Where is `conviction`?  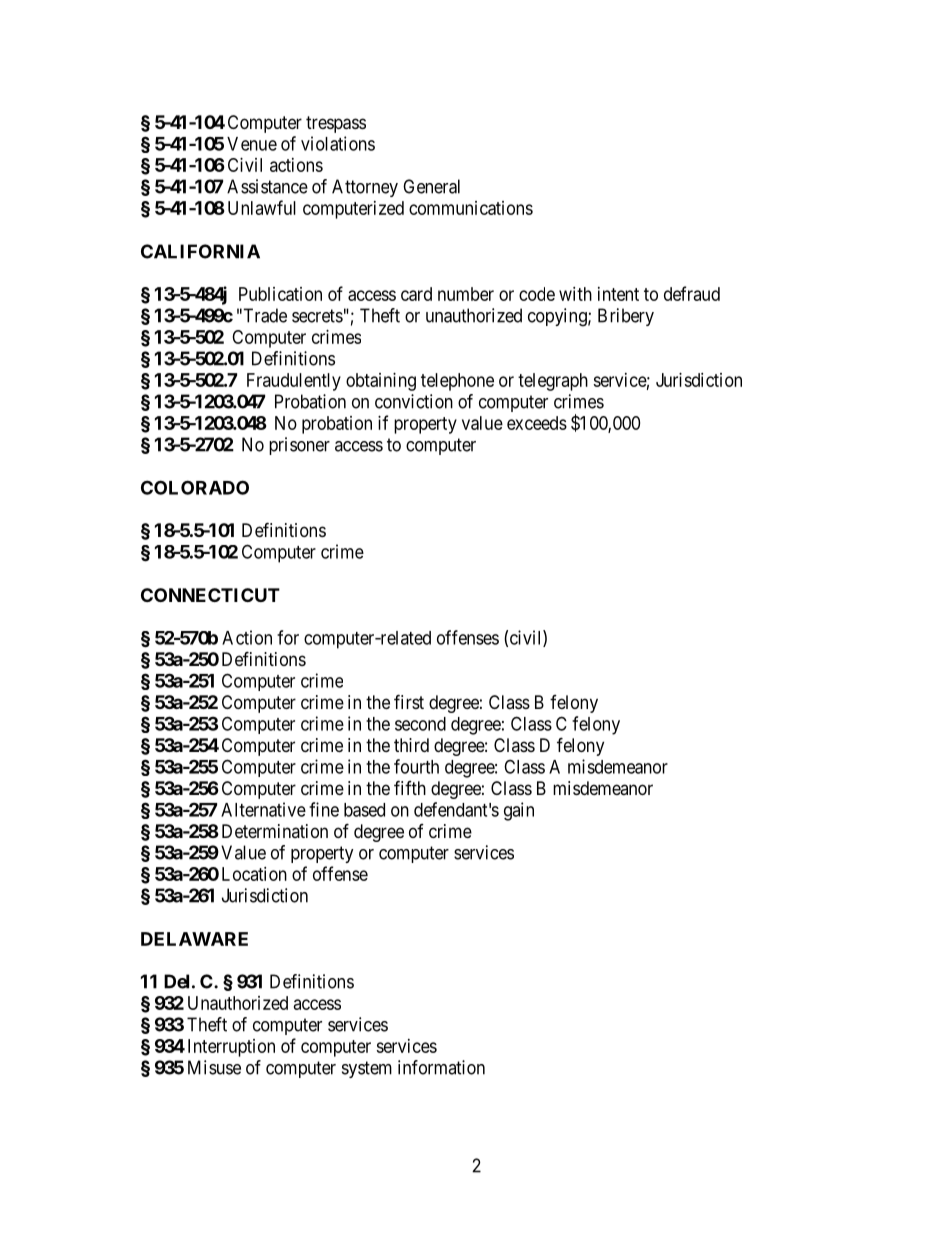 conviction is located at coordinates (414, 401).
